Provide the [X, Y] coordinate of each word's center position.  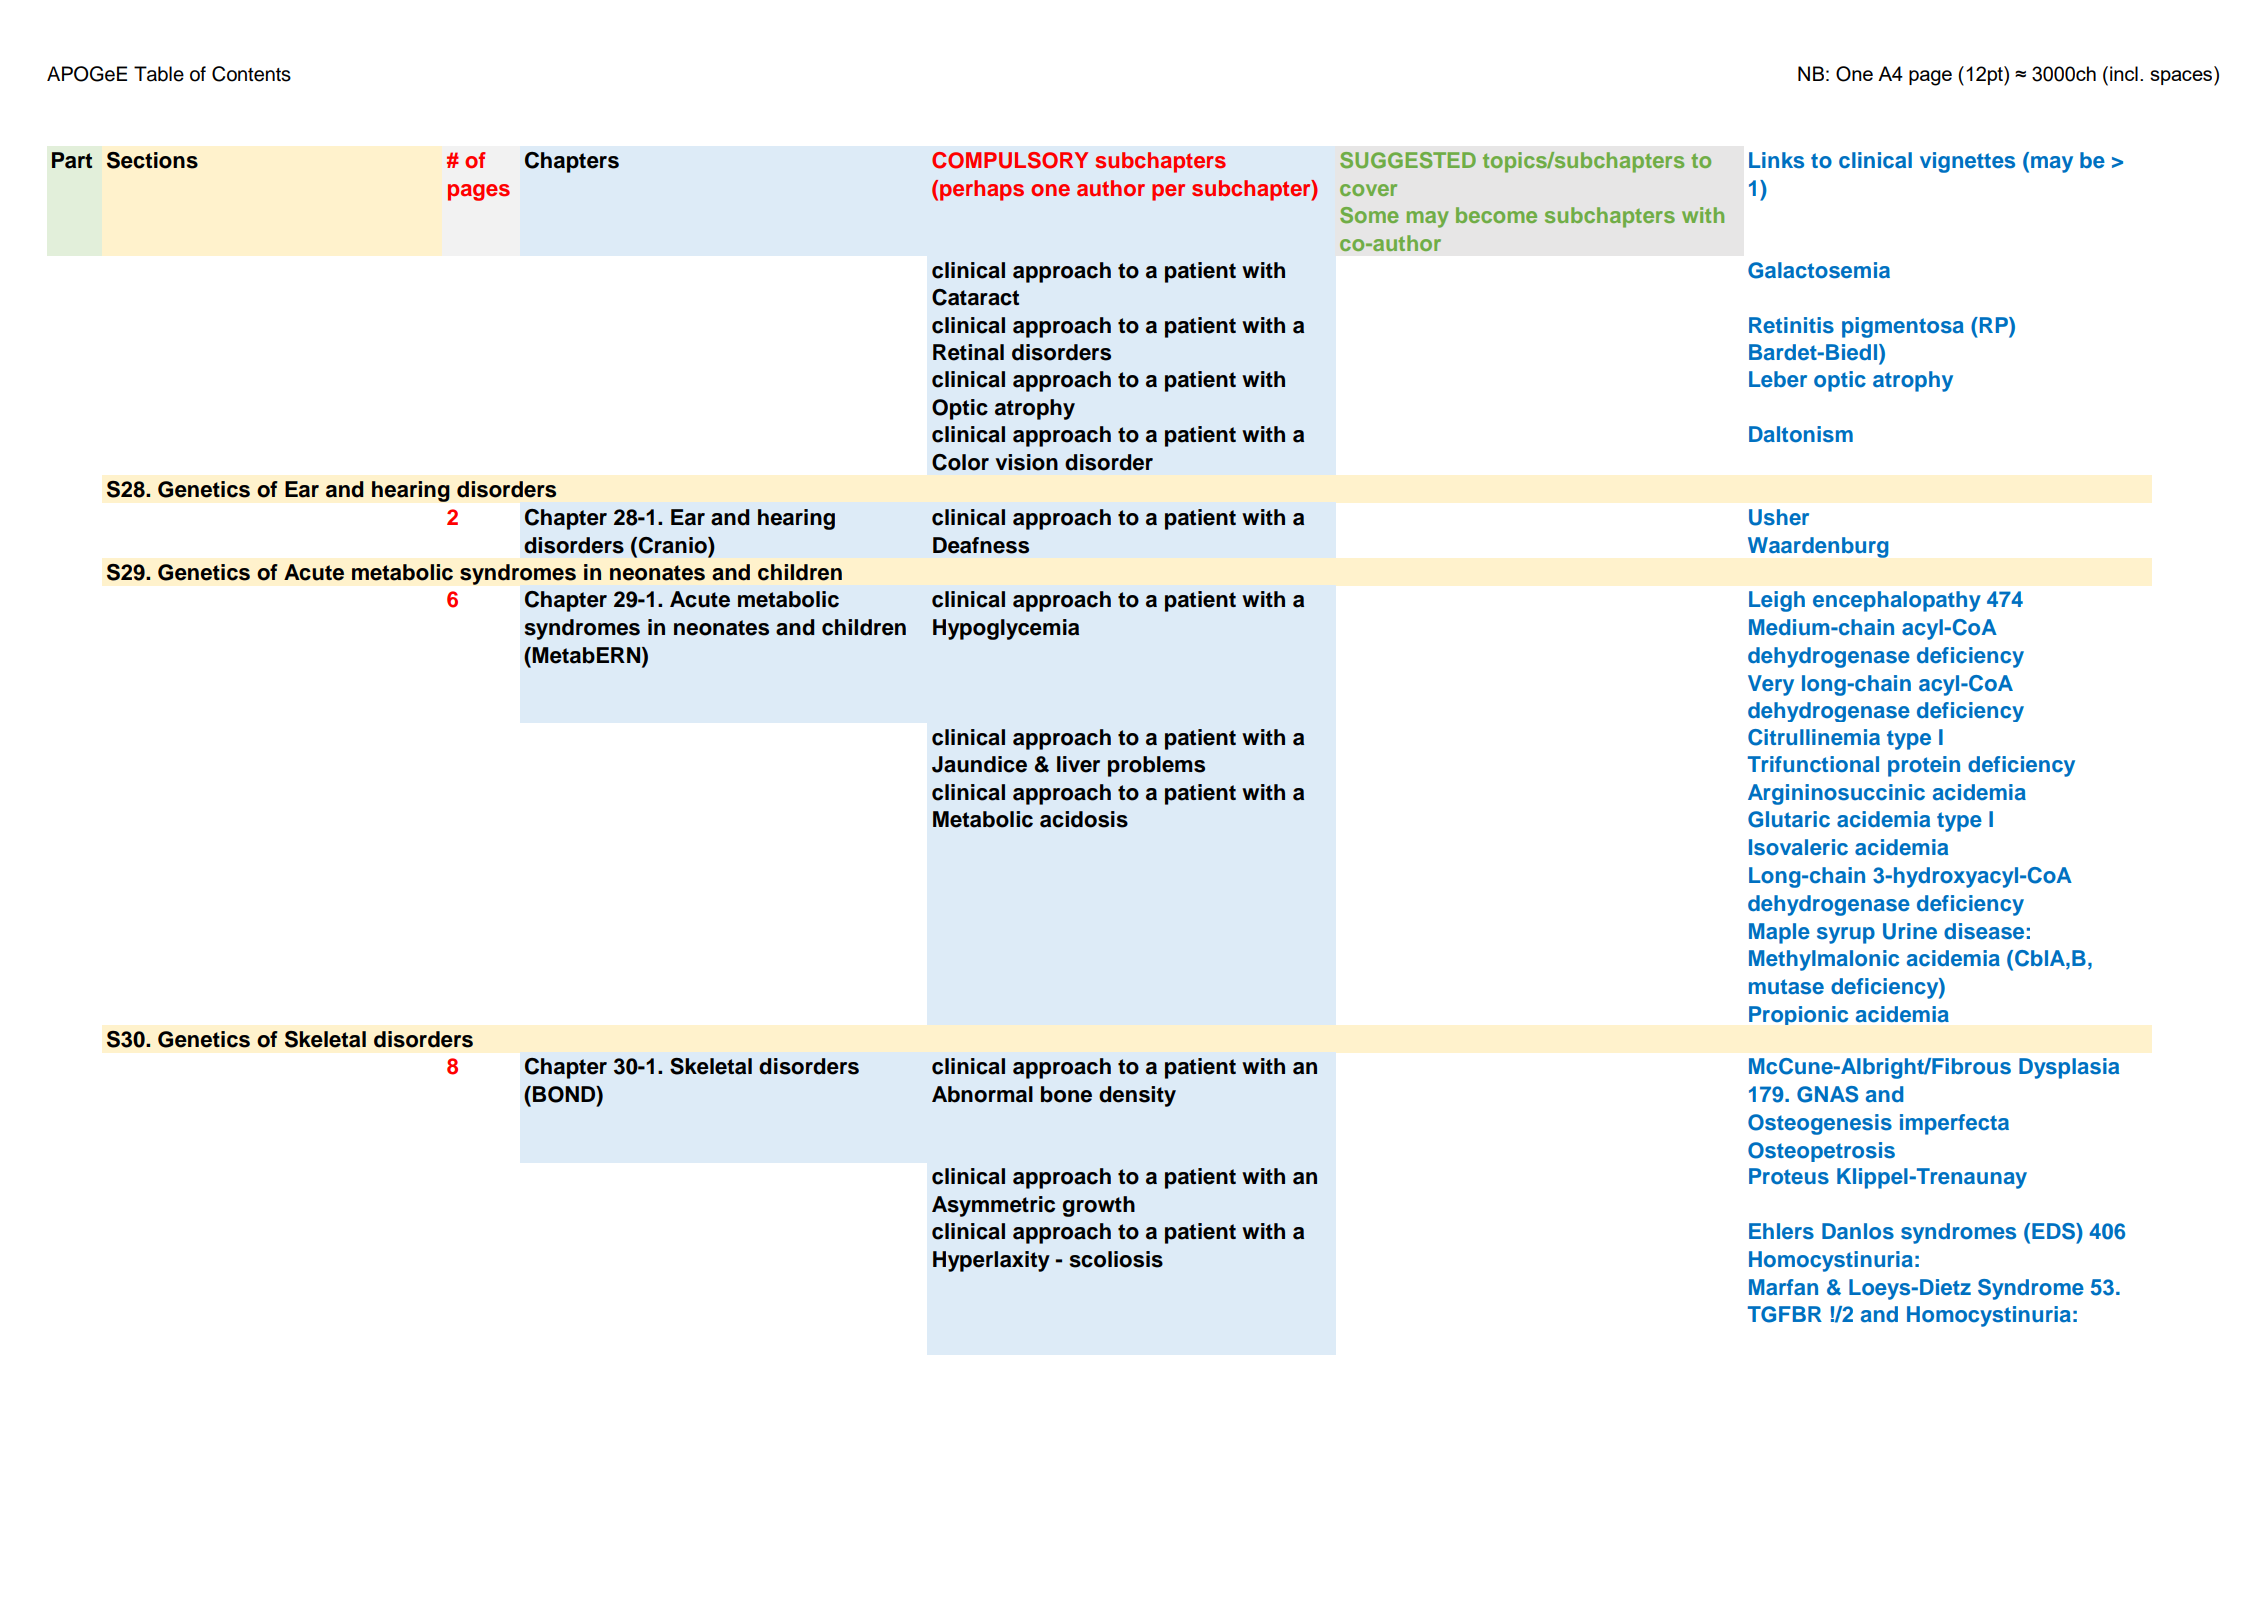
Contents [251, 74]
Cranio [674, 545]
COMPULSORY [1010, 160]
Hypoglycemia [1006, 629]
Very [1771, 685]
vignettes [1967, 162]
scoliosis [1116, 1259]
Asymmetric [993, 1206]
